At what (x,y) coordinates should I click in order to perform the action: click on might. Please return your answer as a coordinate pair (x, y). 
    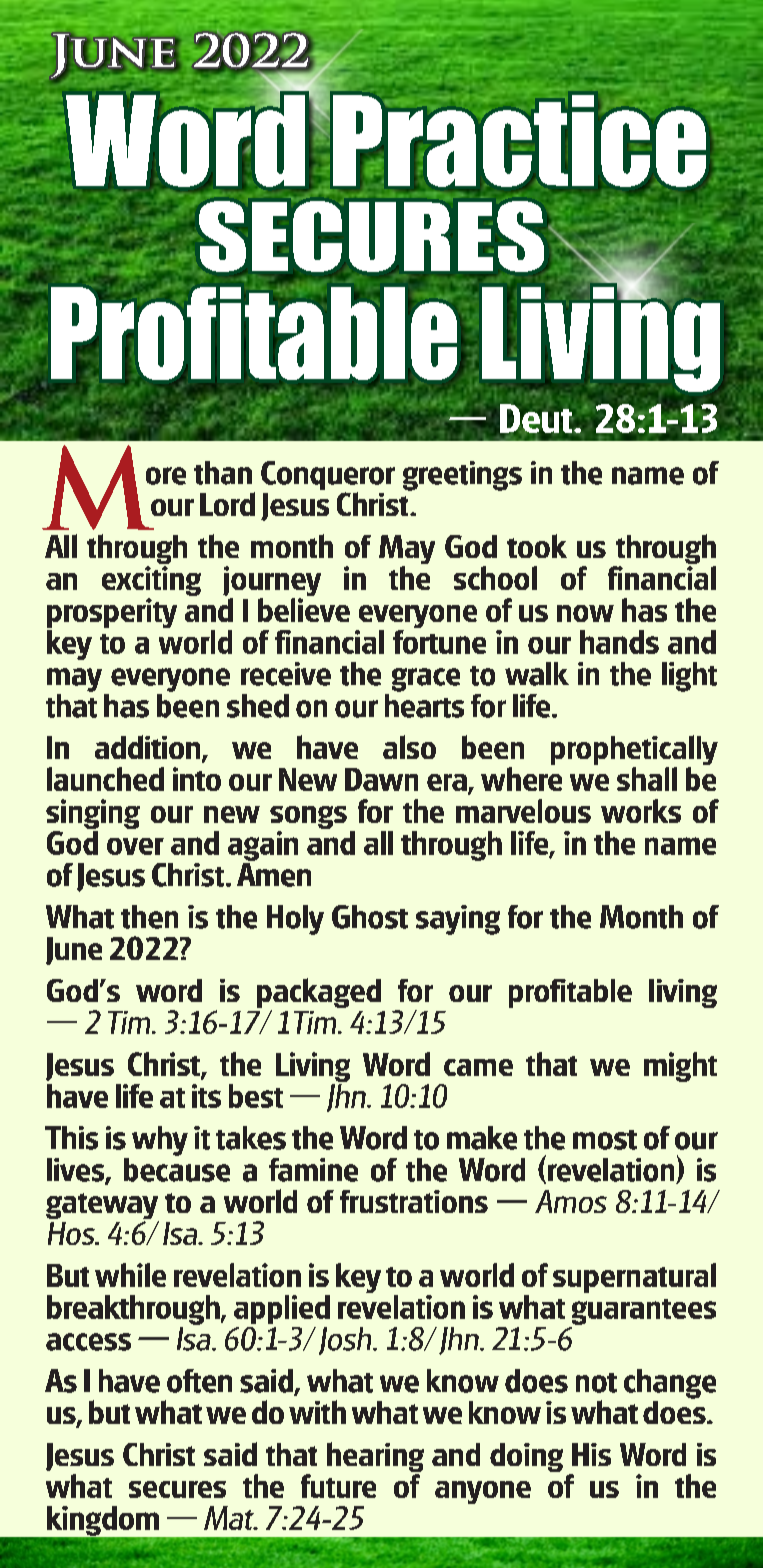
    Looking at the image, I should click on (680, 1067).
